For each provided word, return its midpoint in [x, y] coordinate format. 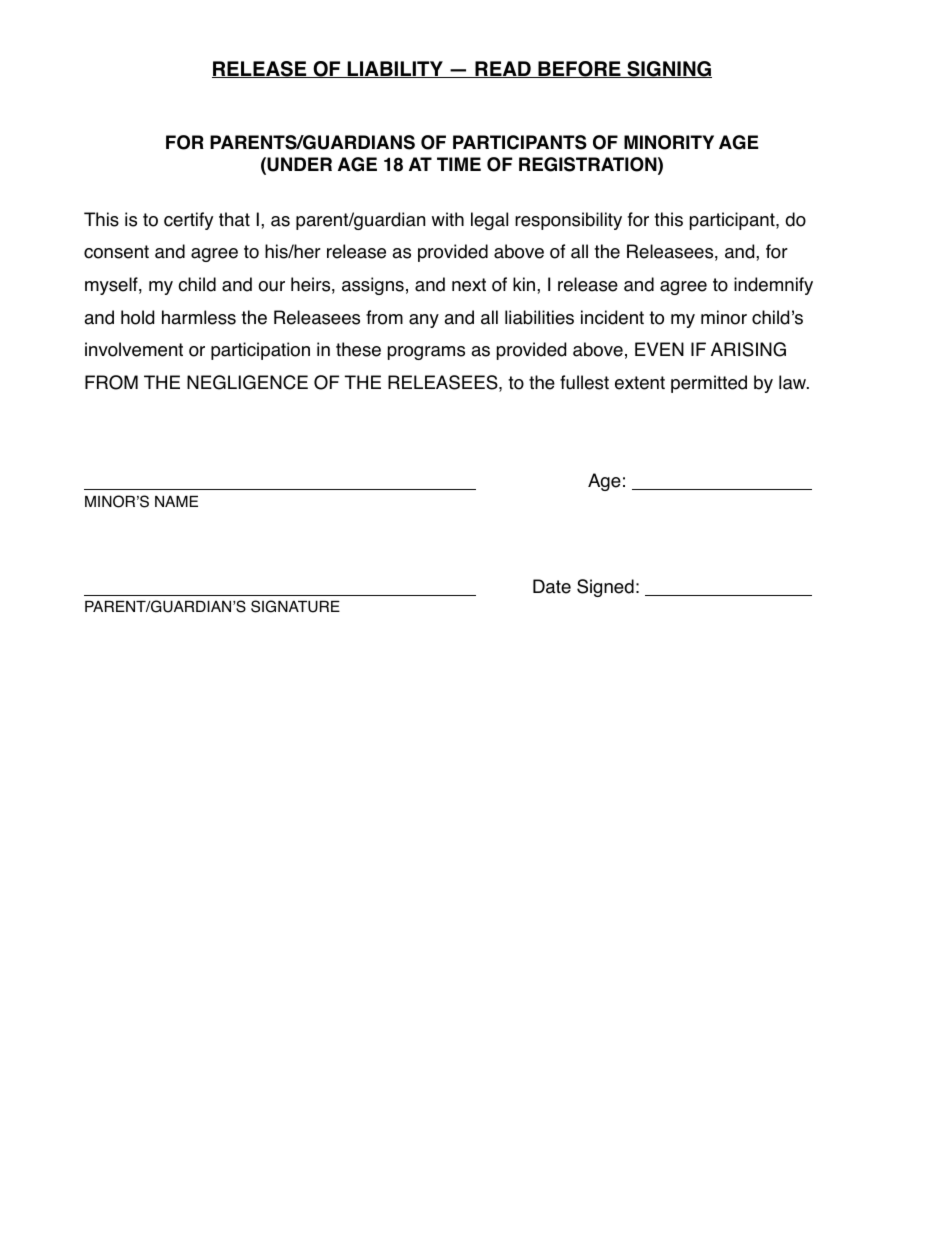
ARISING [748, 349]
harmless [199, 317]
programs [426, 353]
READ [503, 69]
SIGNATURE [295, 606]
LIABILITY [395, 69]
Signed [605, 588]
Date [552, 586]
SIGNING [668, 69]
